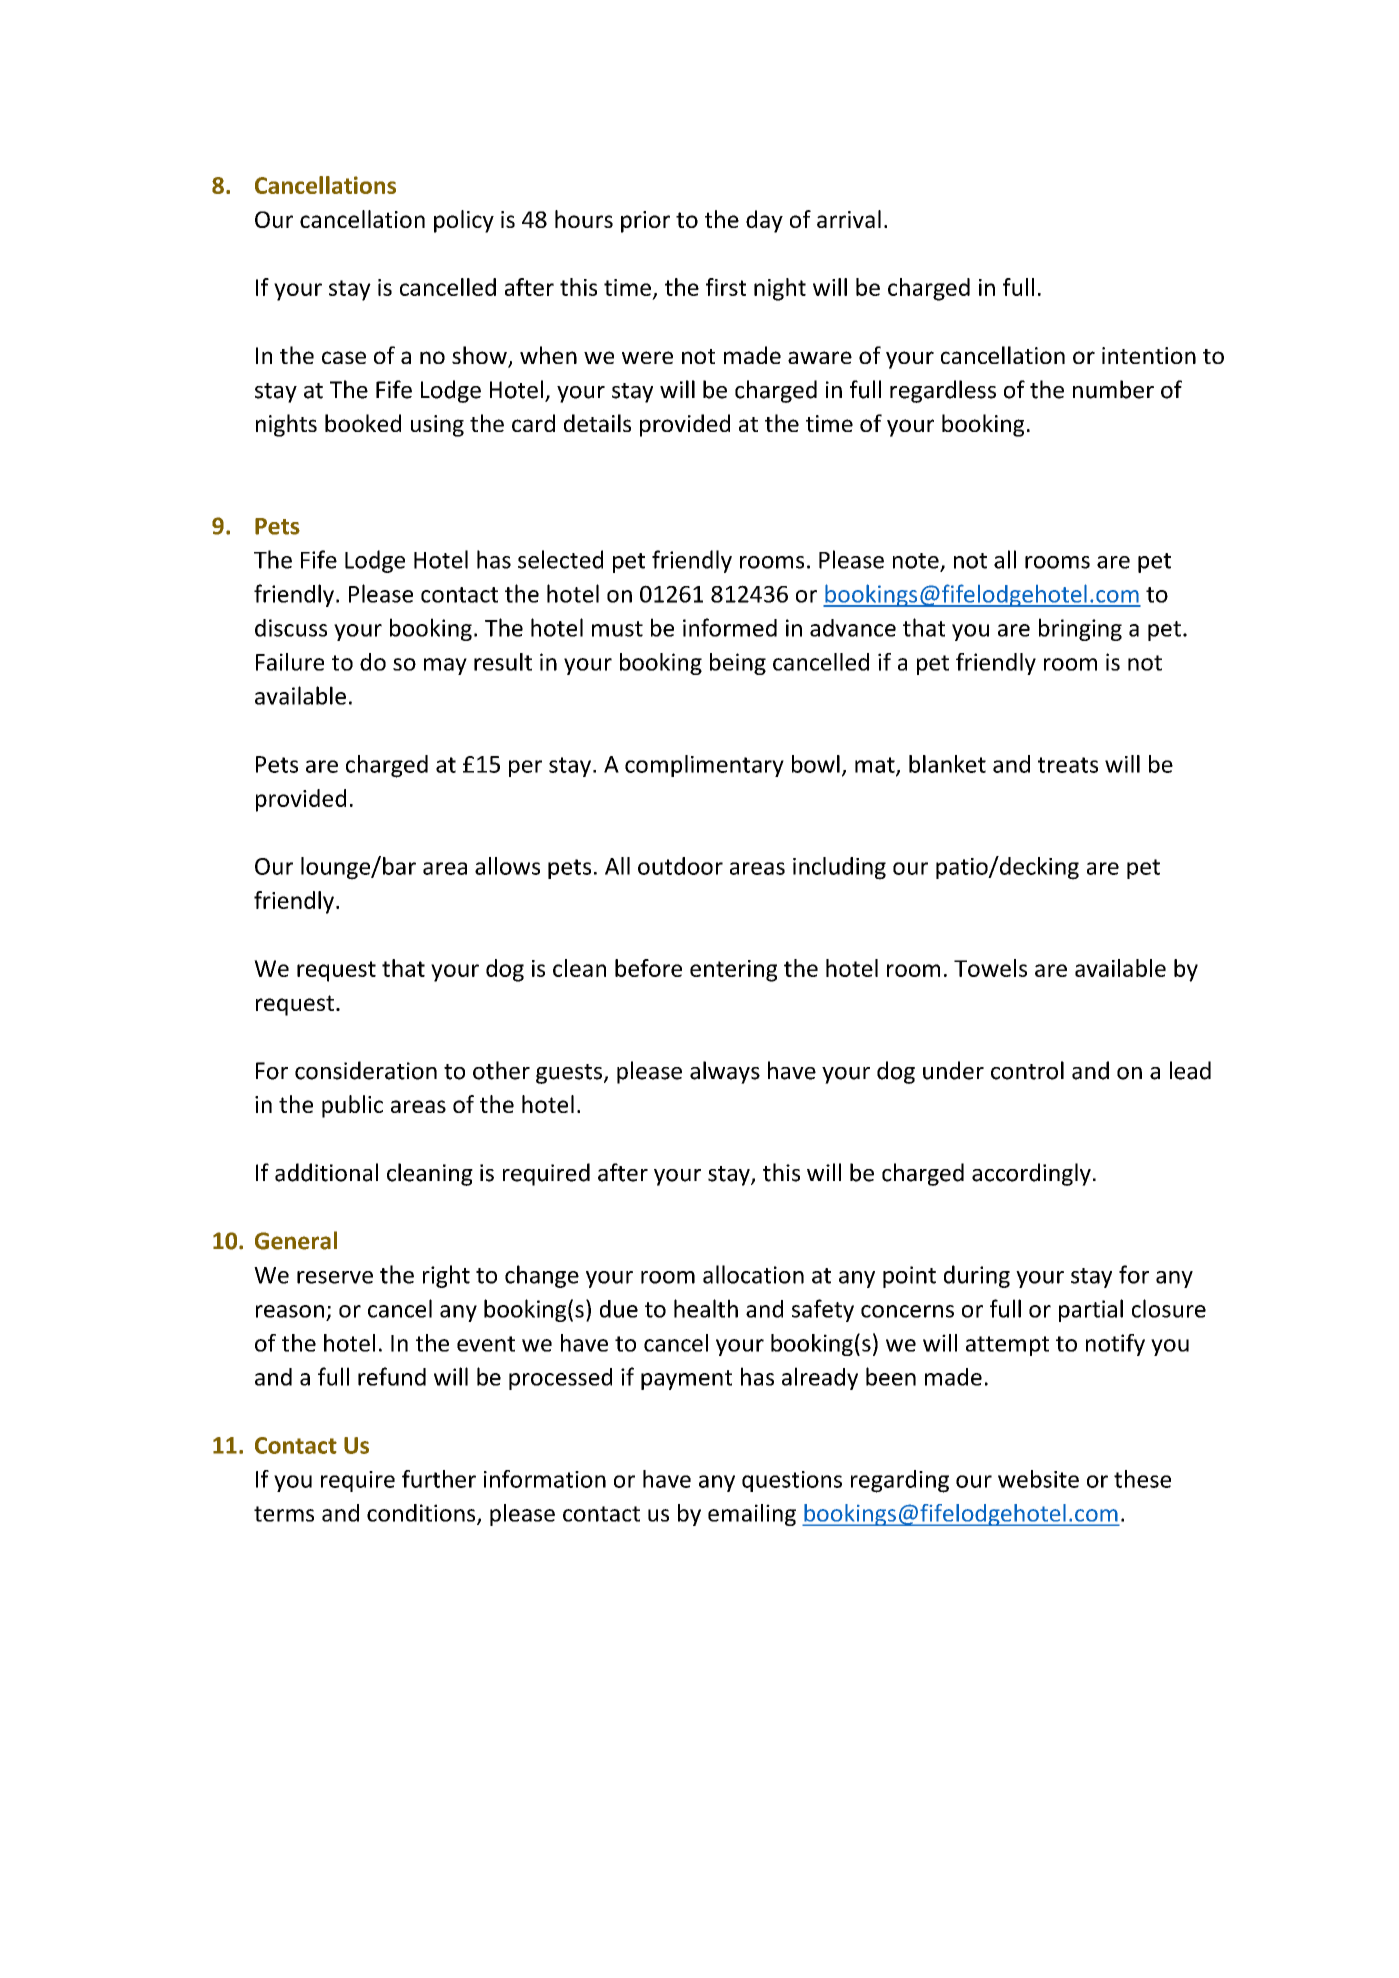 The width and height of the image is (1399, 1978). What do you see at coordinates (1149, 355) in the image?
I see `intention` at bounding box center [1149, 355].
